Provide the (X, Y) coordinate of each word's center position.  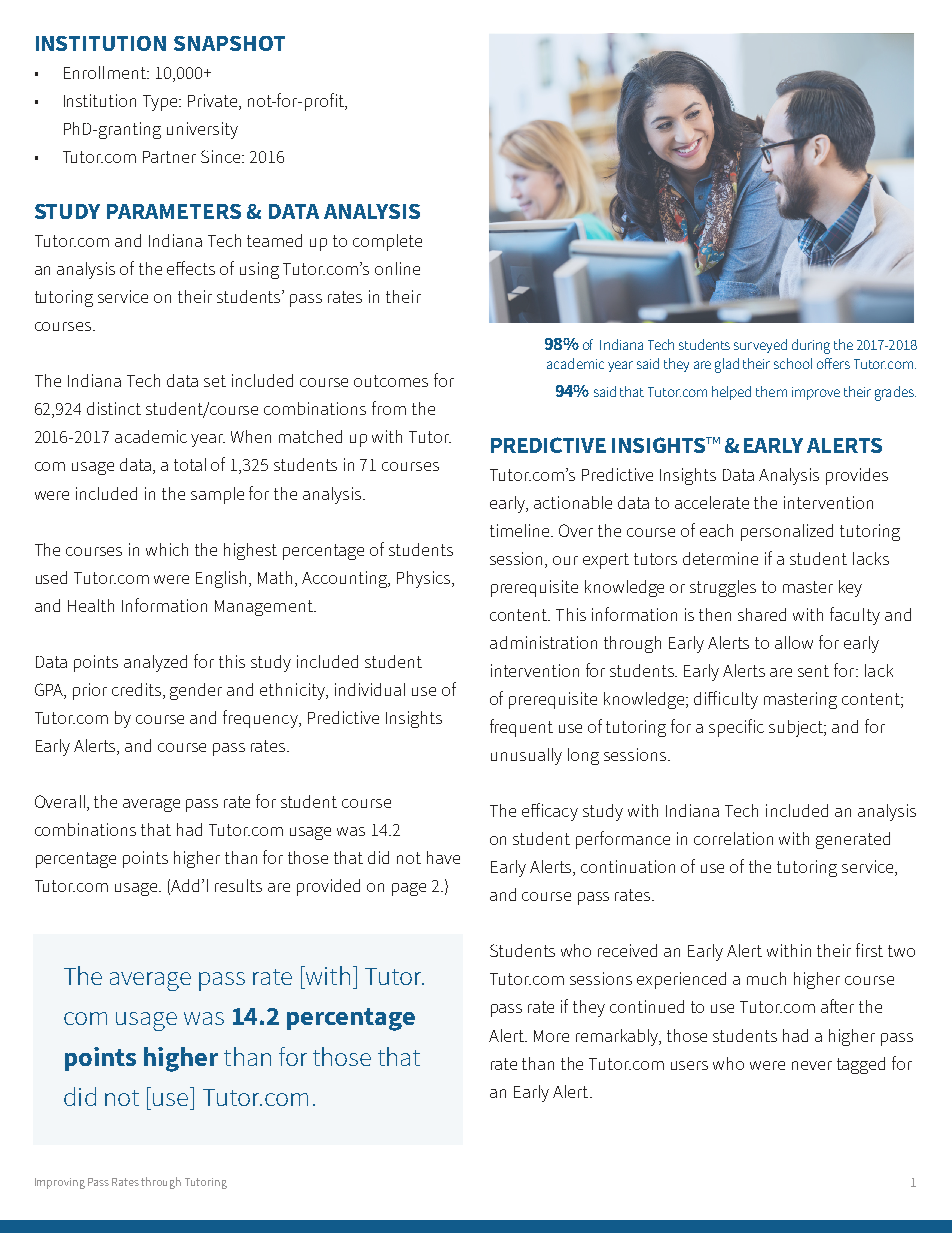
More (551, 1036)
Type (162, 103)
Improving (60, 1183)
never (812, 1065)
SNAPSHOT (229, 43)
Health (91, 605)
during (811, 346)
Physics (425, 579)
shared (762, 614)
